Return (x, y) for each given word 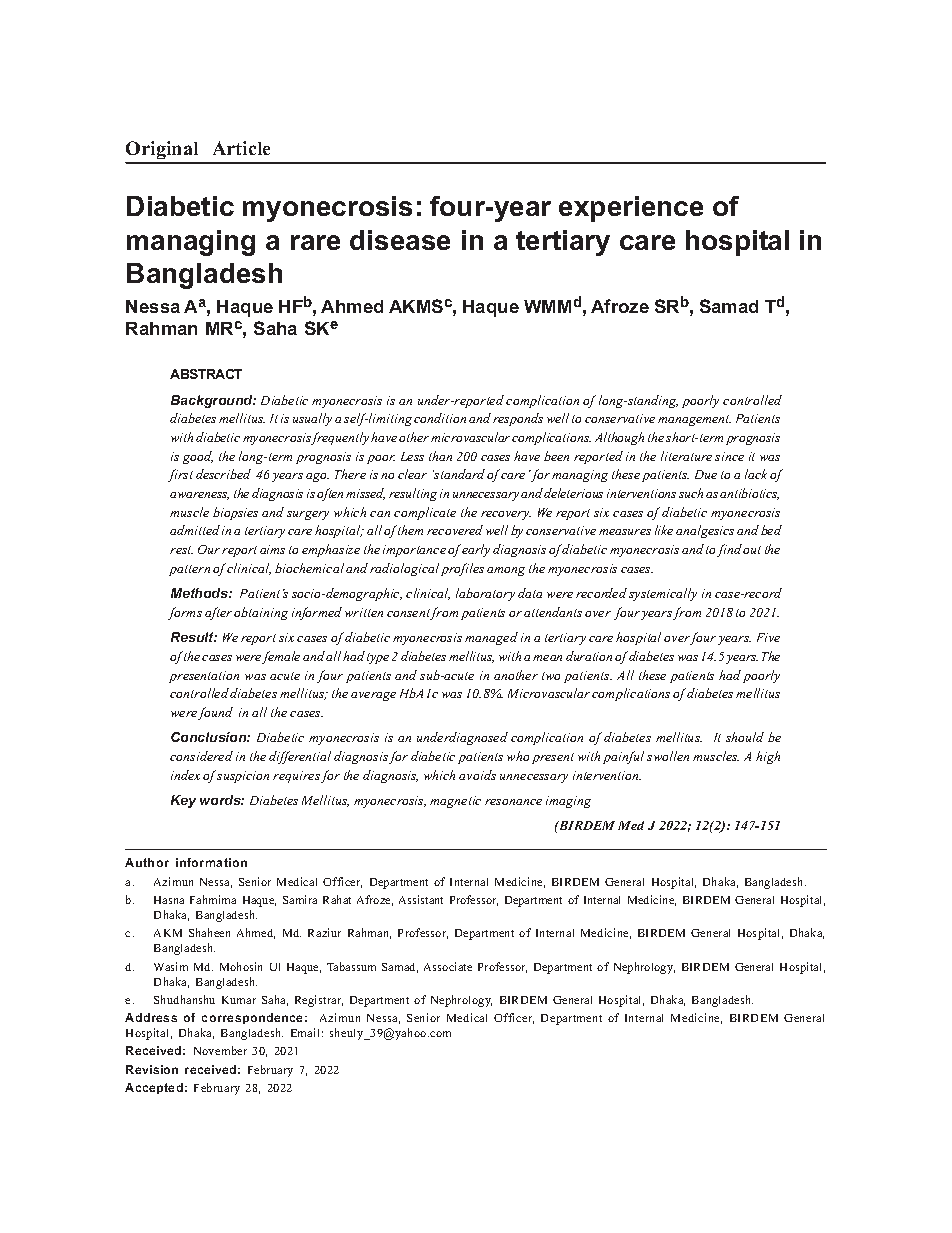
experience (631, 209)
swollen (668, 756)
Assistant (421, 899)
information (211, 862)
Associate (448, 966)
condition (440, 418)
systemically (663, 594)
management (694, 420)
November (220, 1050)
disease (400, 240)
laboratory (485, 594)
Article (241, 148)
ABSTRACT (206, 374)
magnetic (455, 802)
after (218, 613)
